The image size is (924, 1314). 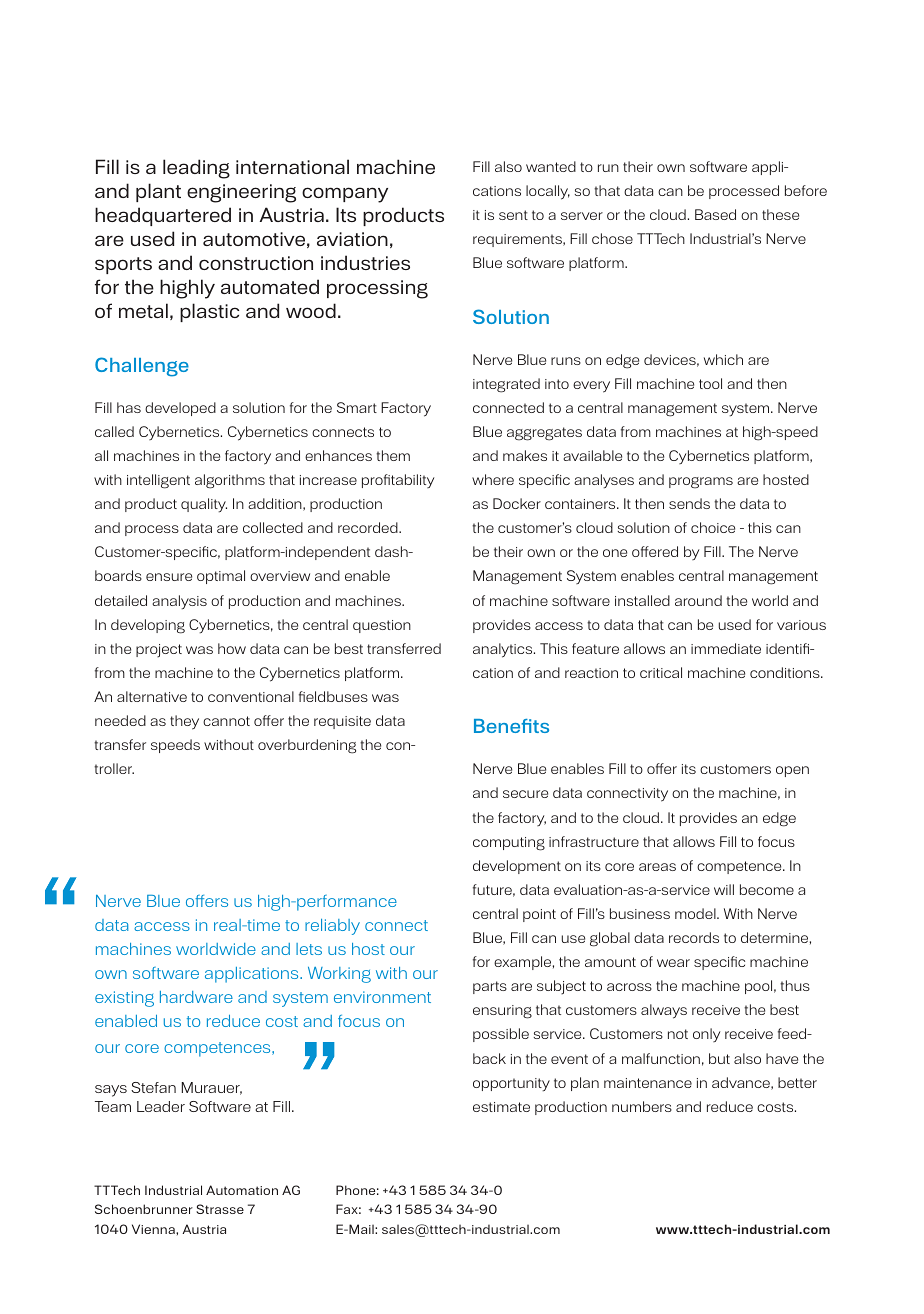 What do you see at coordinates (511, 726) in the screenshot?
I see `Benefits` at bounding box center [511, 726].
